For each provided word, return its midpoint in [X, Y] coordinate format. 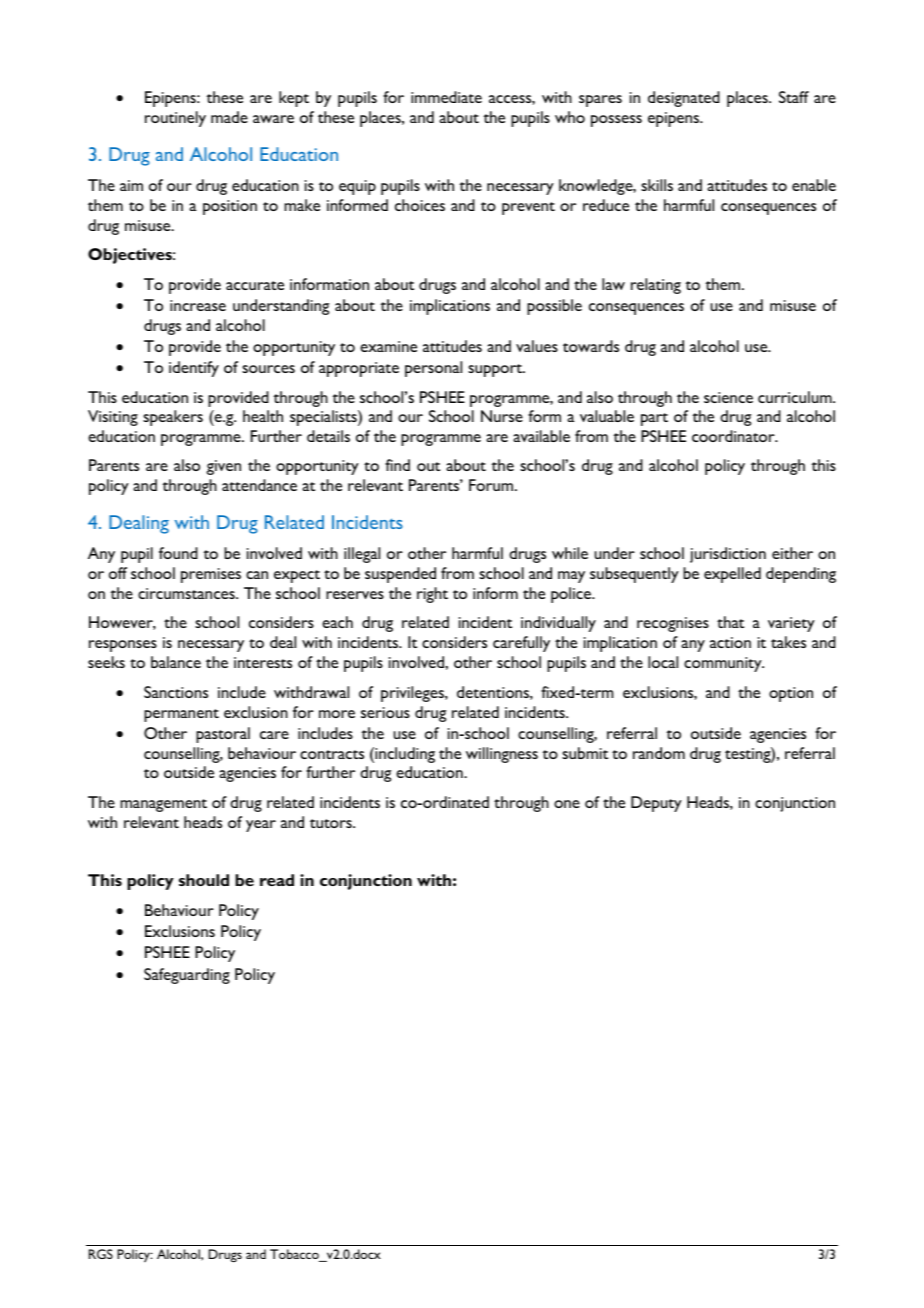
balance [176, 662]
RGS [101, 1254]
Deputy [656, 804]
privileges [413, 694]
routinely [175, 119]
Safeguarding [187, 976]
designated [684, 99]
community [724, 664]
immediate [446, 97]
